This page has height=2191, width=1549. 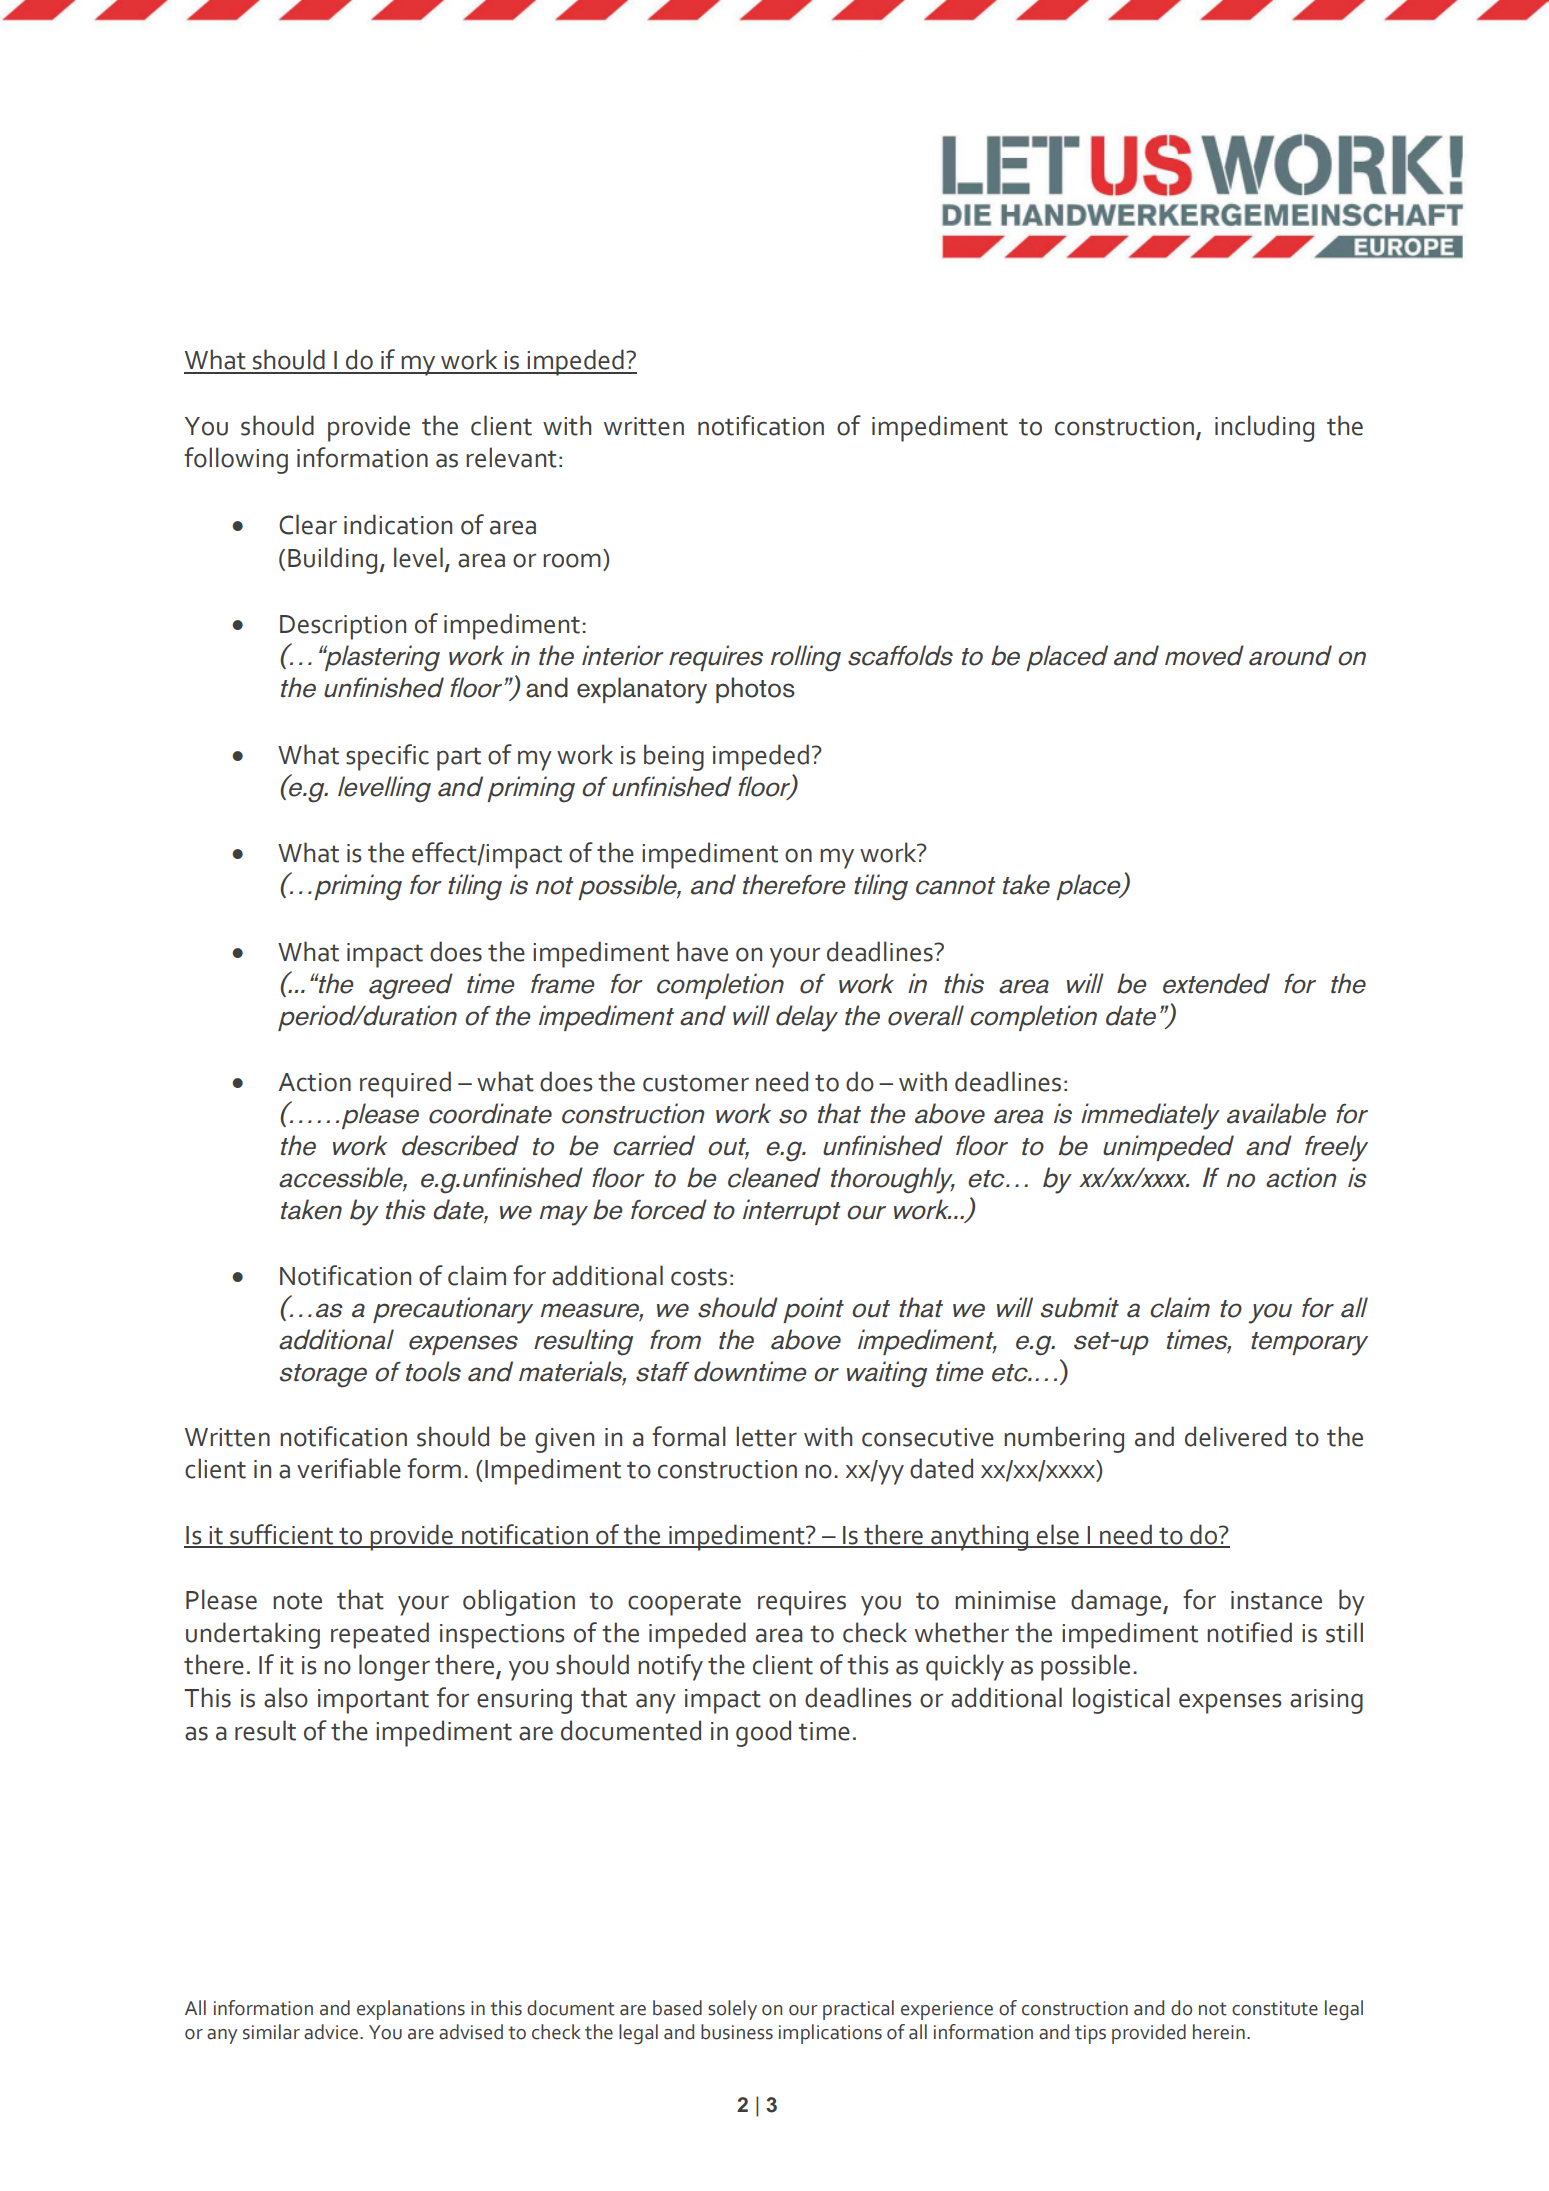 What do you see at coordinates (411, 2010) in the page?
I see `explanations` at bounding box center [411, 2010].
